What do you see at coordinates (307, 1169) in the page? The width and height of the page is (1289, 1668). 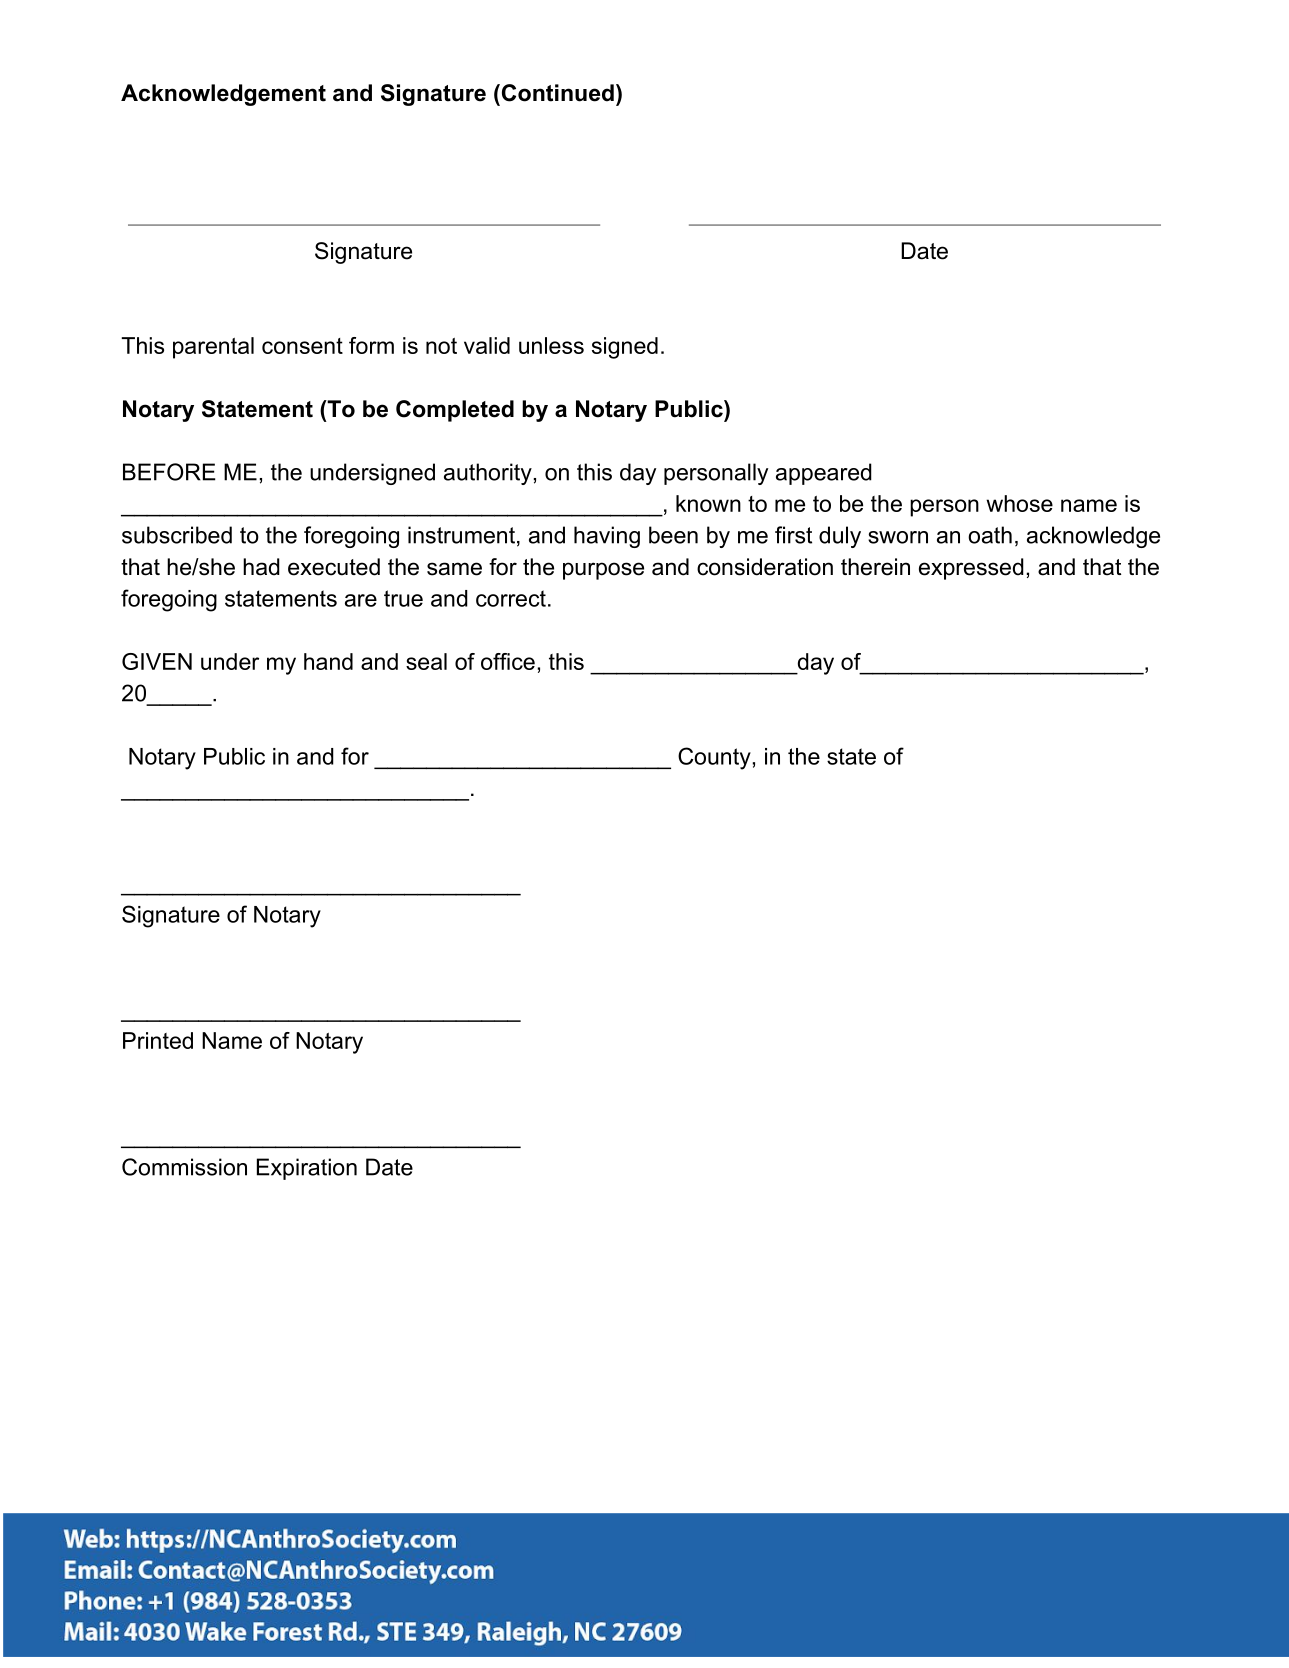 I see `Expiration` at bounding box center [307, 1169].
